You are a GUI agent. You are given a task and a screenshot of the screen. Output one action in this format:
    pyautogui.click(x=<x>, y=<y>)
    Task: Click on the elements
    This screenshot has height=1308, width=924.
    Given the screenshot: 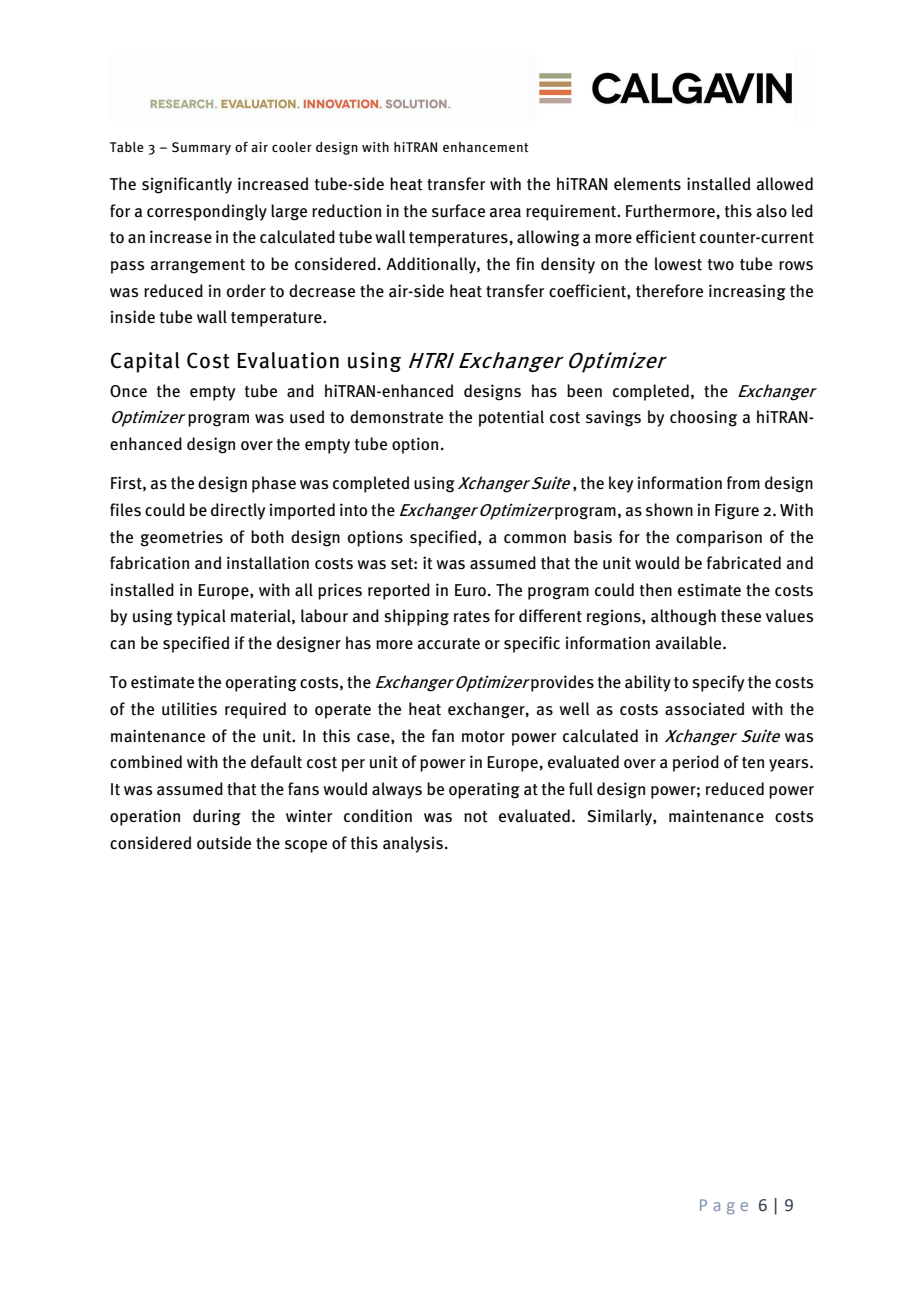 What is the action you would take?
    pyautogui.click(x=647, y=184)
